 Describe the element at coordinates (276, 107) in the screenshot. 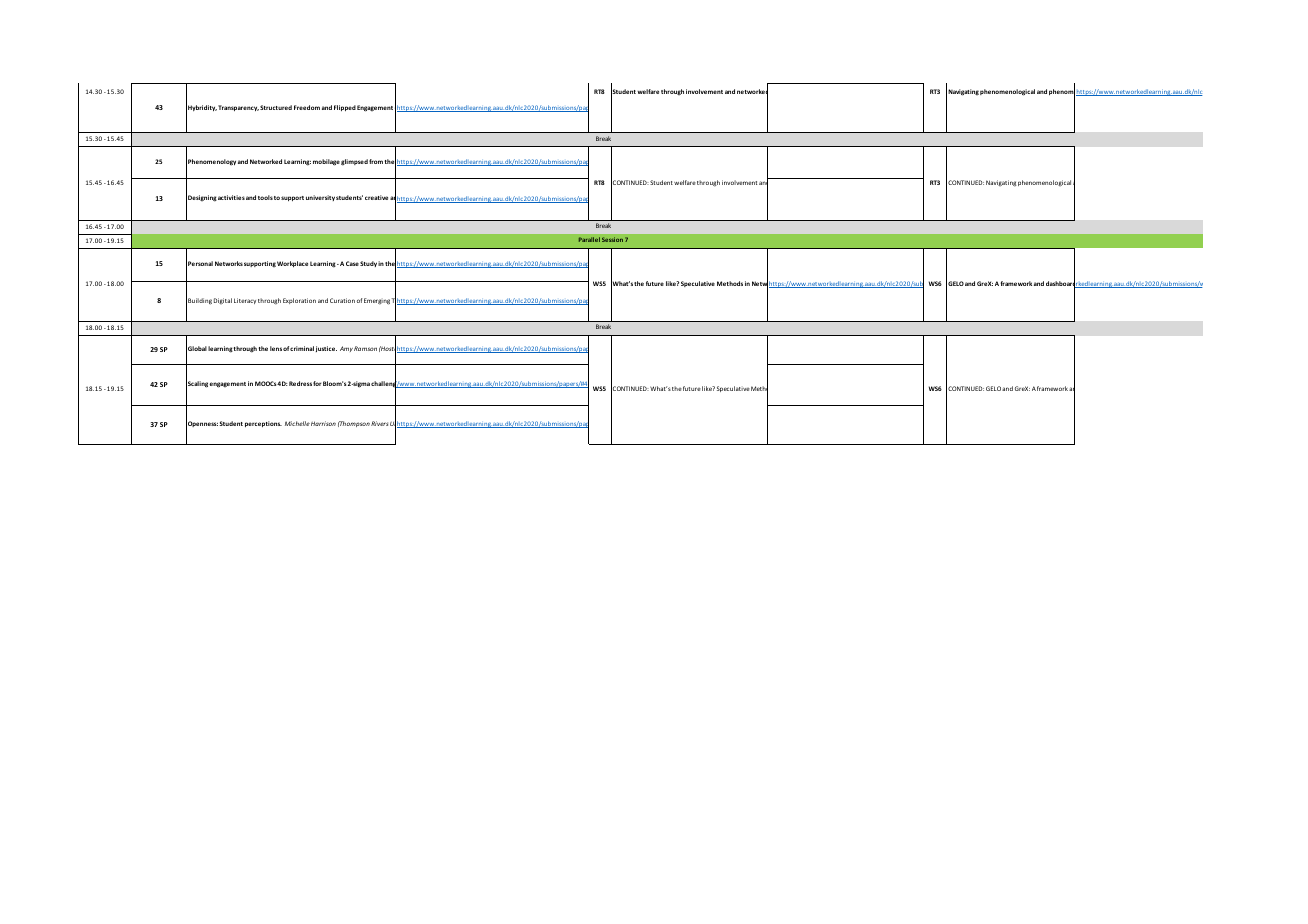

I see `Structured` at that location.
